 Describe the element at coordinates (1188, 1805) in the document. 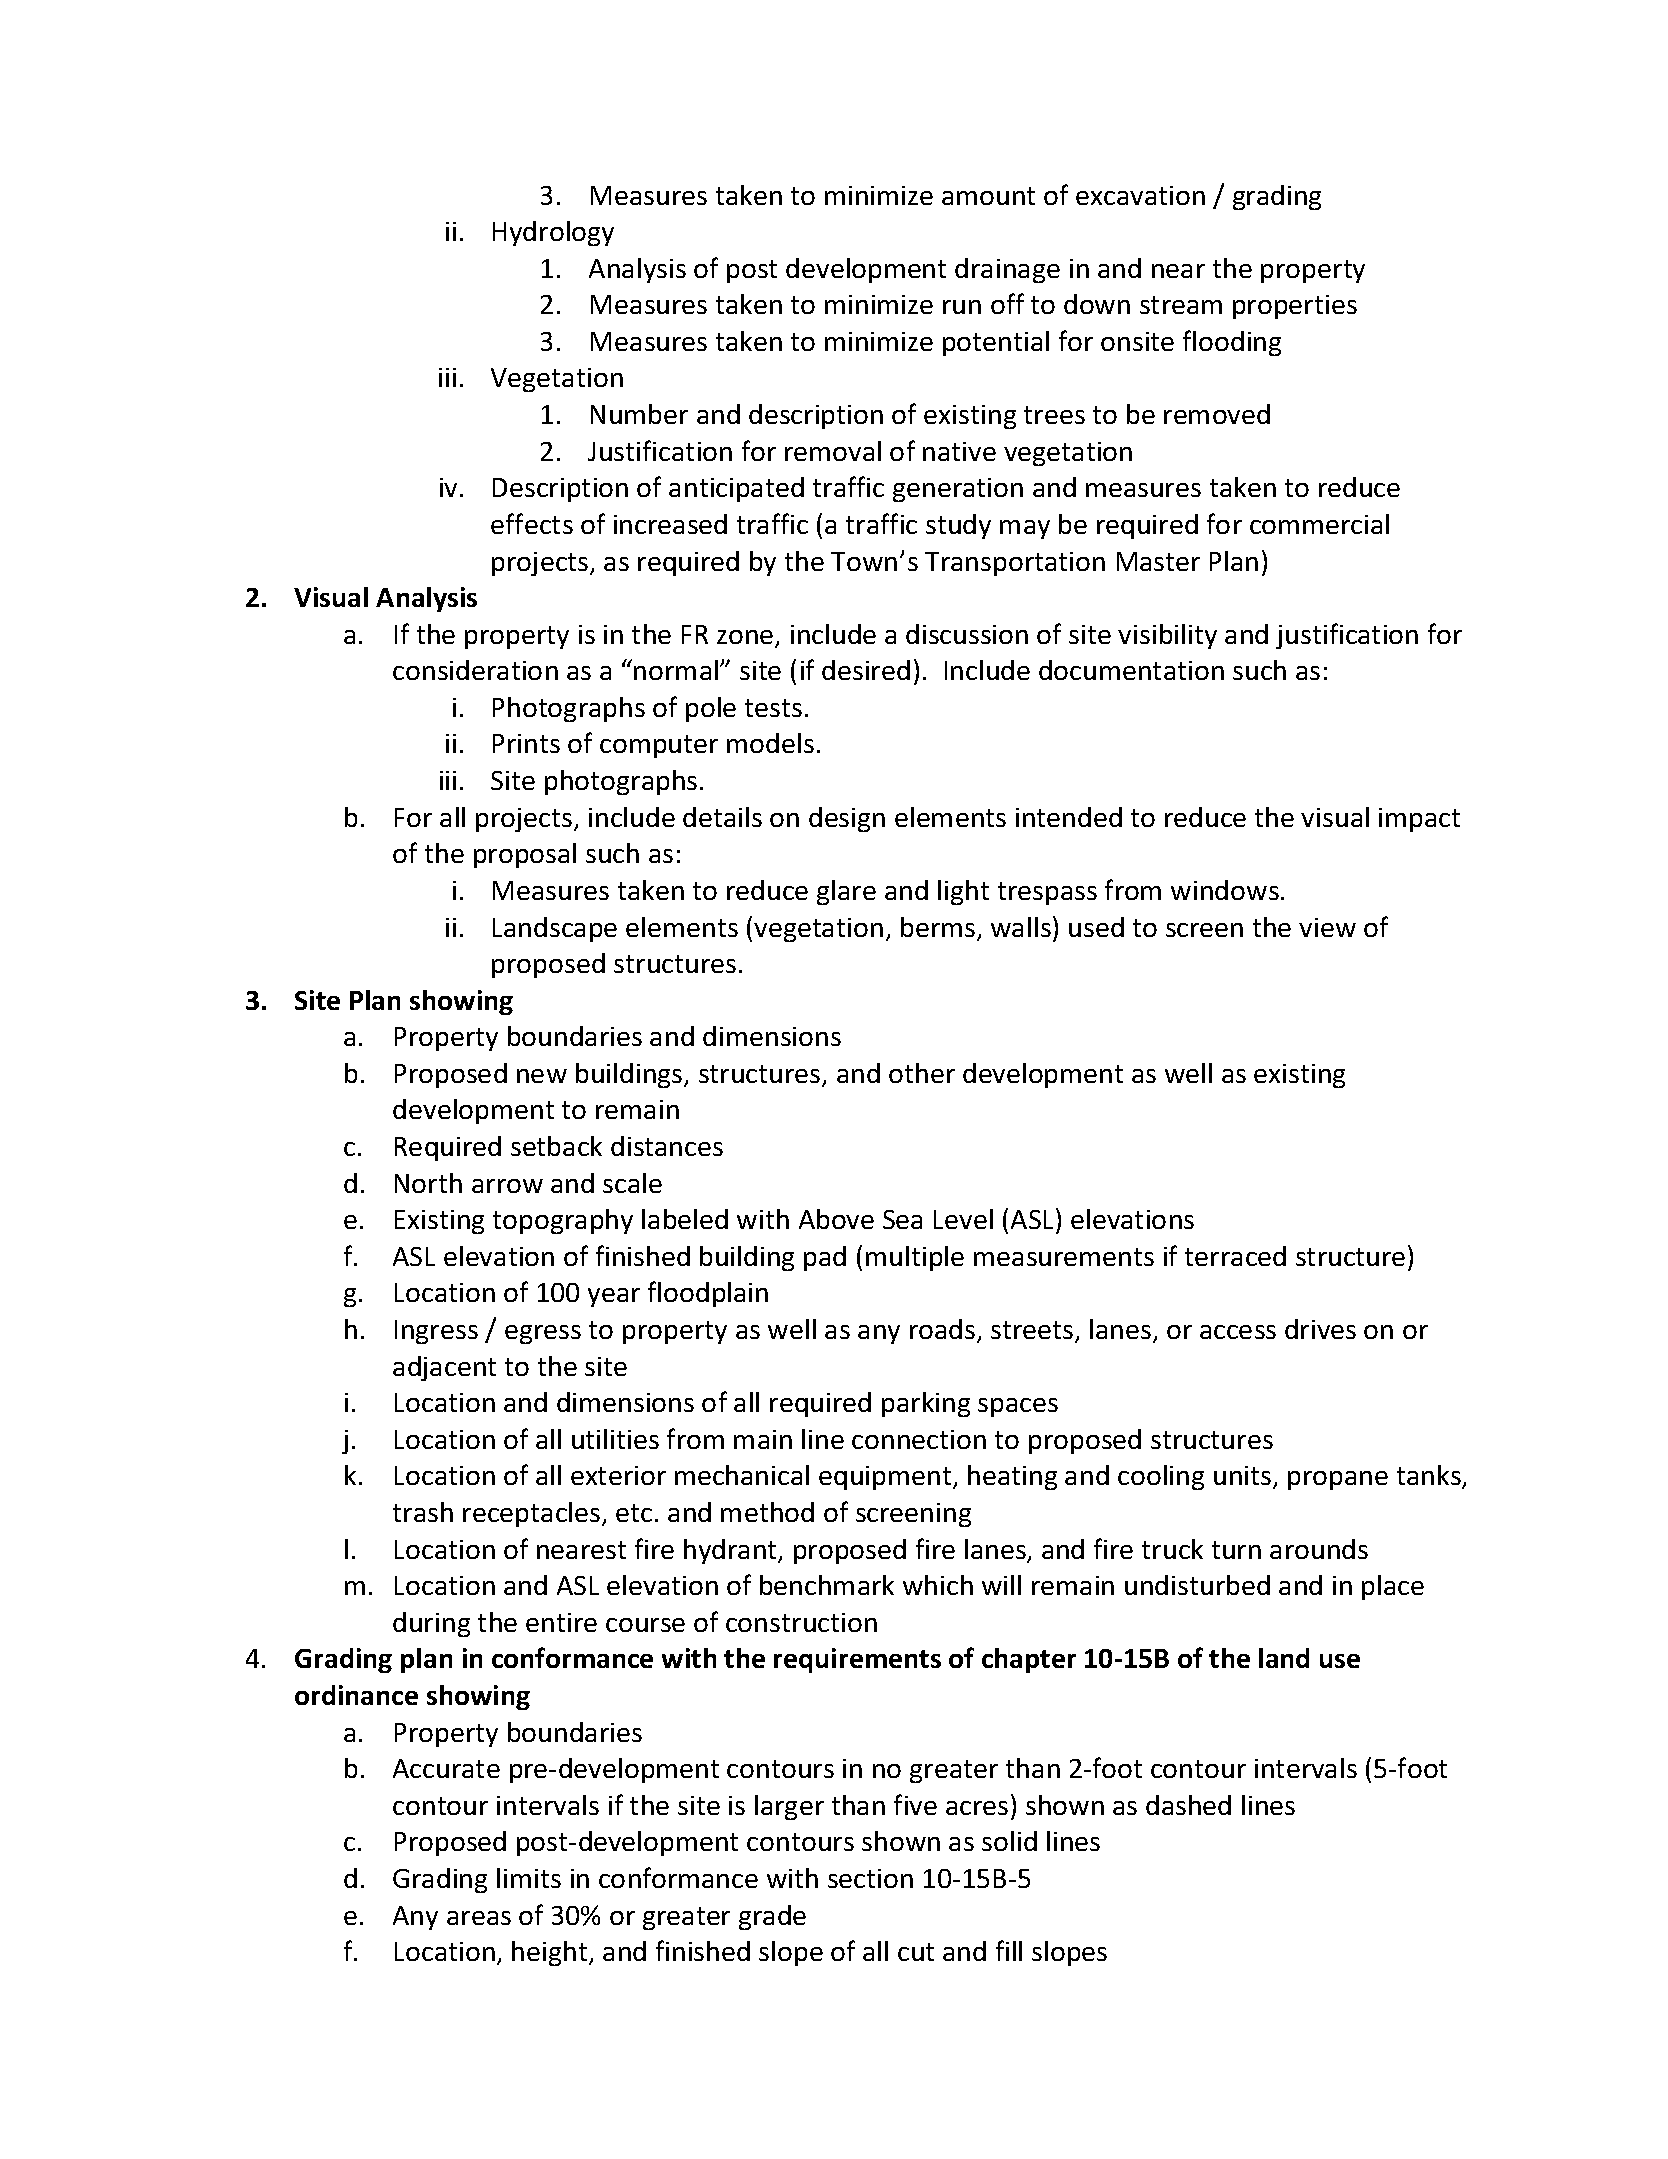

I see `dashed` at that location.
